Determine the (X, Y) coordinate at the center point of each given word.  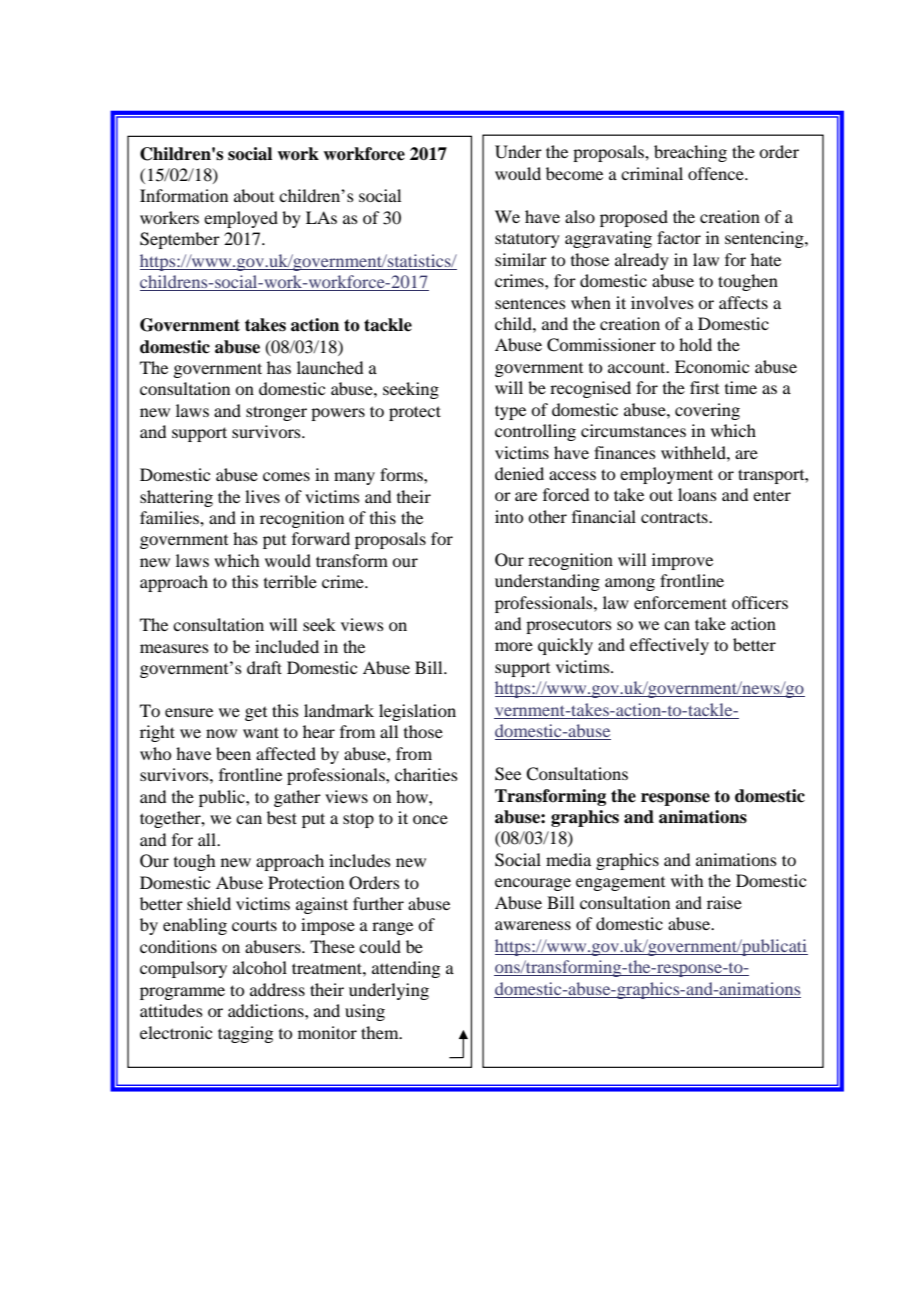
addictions (267, 1010)
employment (666, 475)
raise (724, 902)
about (254, 195)
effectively (669, 646)
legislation (417, 712)
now (221, 733)
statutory (527, 240)
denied (519, 473)
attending (406, 969)
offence (717, 173)
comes (286, 476)
